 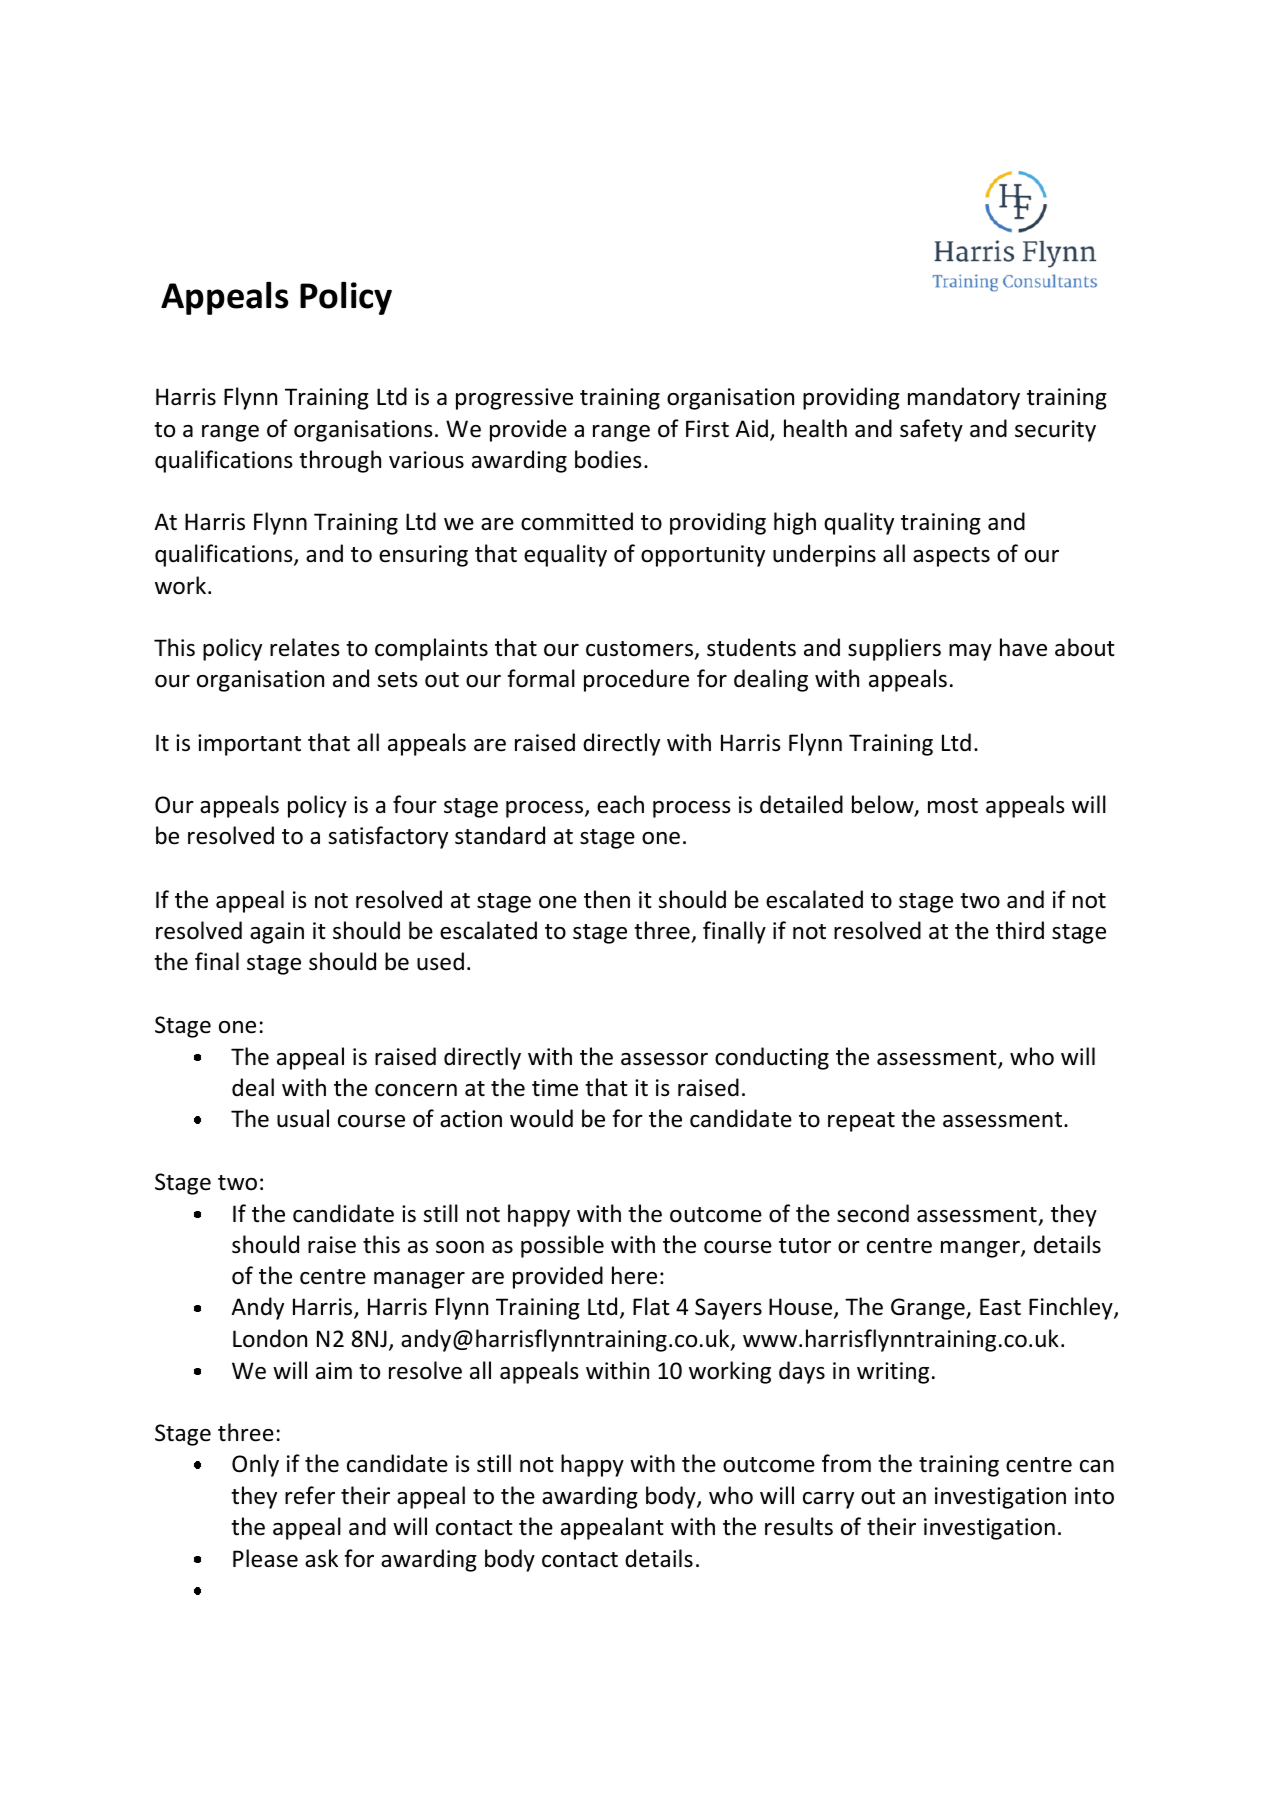 What do you see at coordinates (707, 429) in the screenshot?
I see `First` at bounding box center [707, 429].
